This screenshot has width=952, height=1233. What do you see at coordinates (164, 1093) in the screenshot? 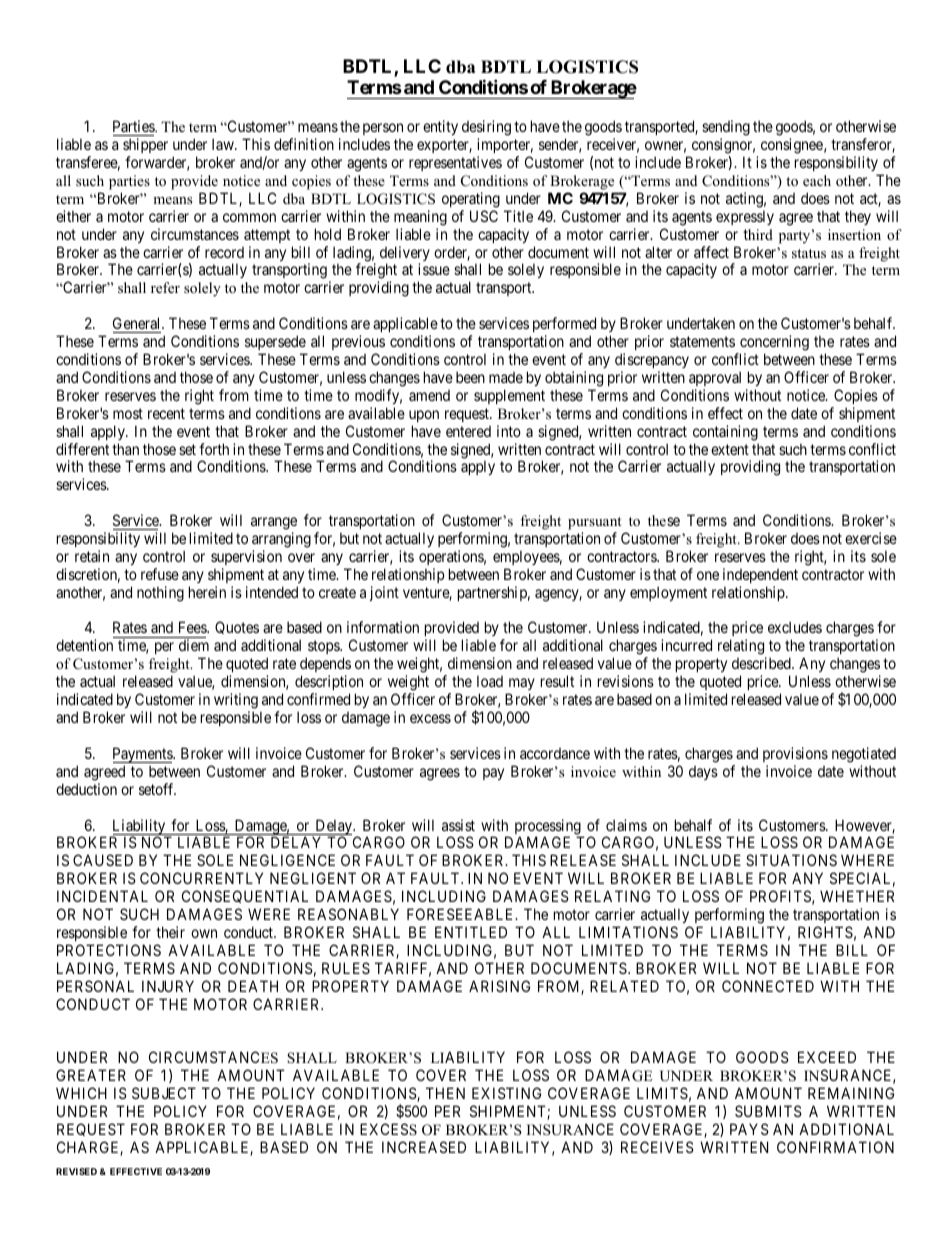
I see `SUBJECT` at bounding box center [164, 1093].
